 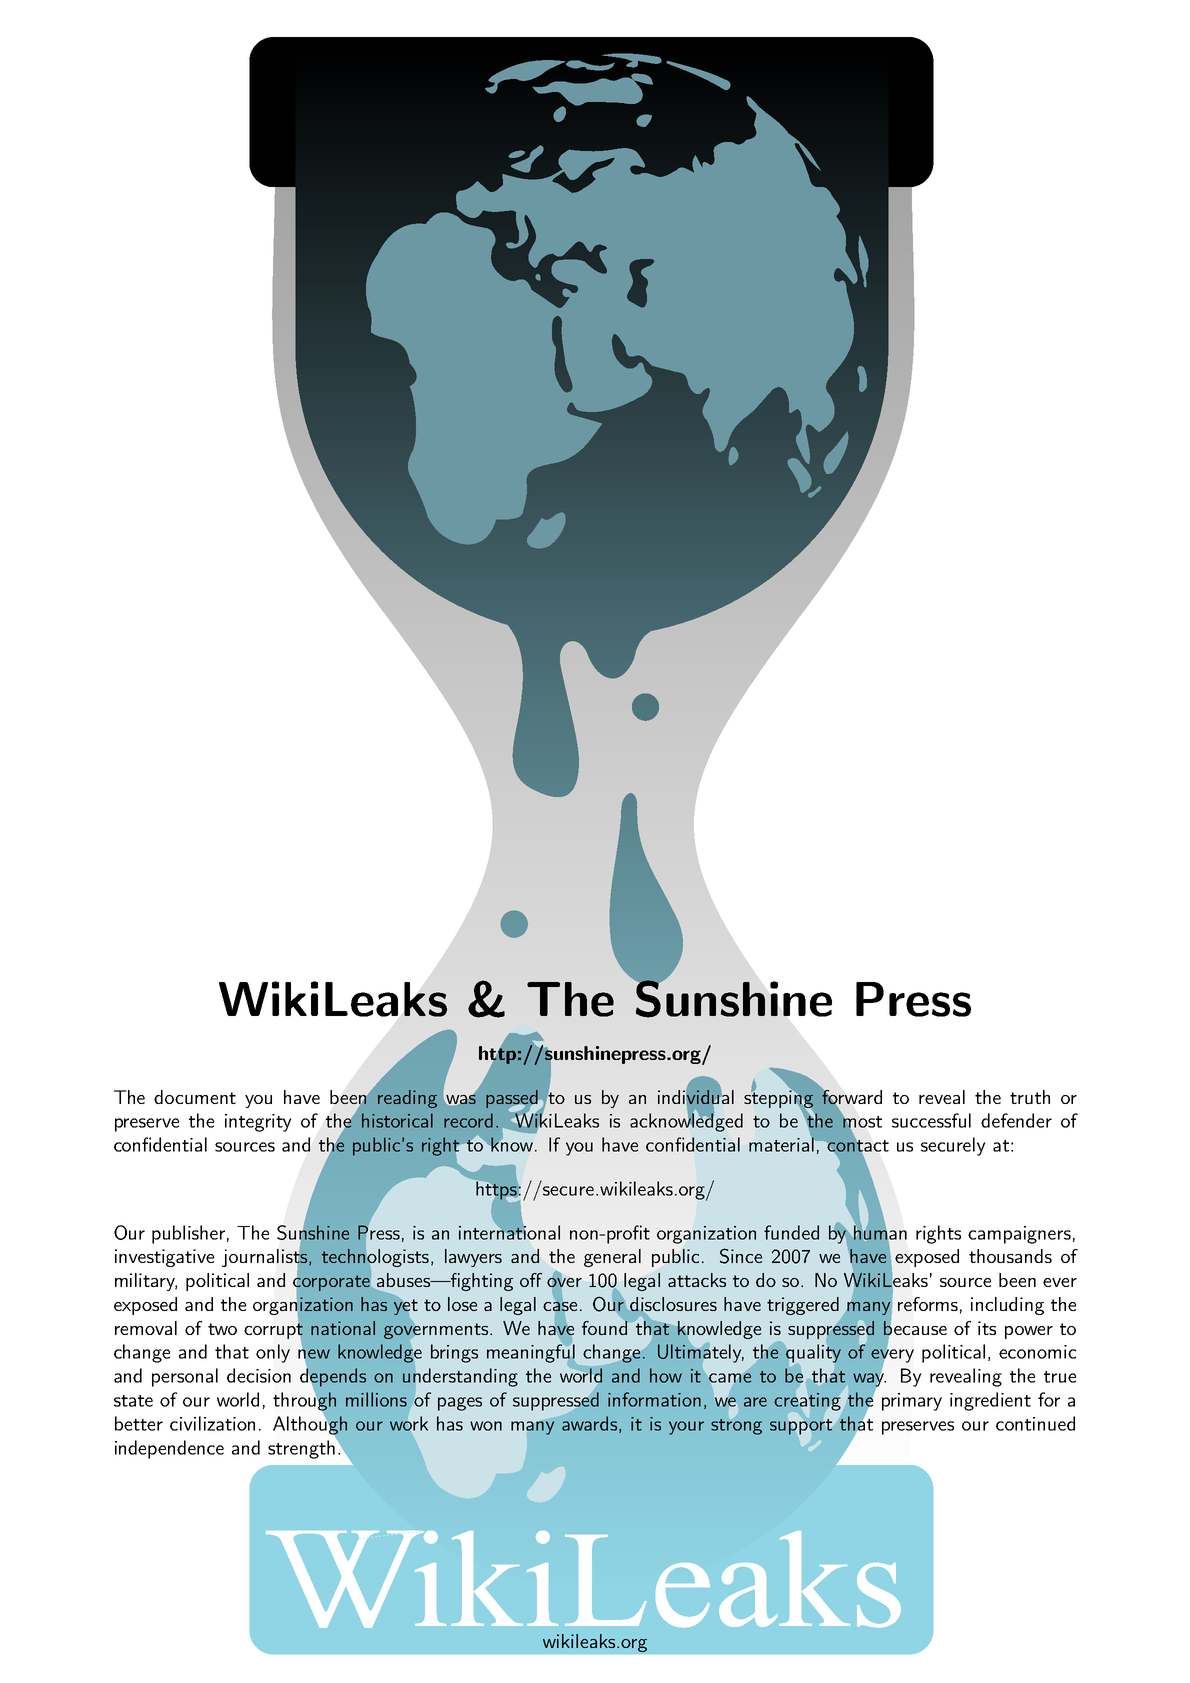 What do you see at coordinates (686, 1428) in the screenshot?
I see `your` at bounding box center [686, 1428].
